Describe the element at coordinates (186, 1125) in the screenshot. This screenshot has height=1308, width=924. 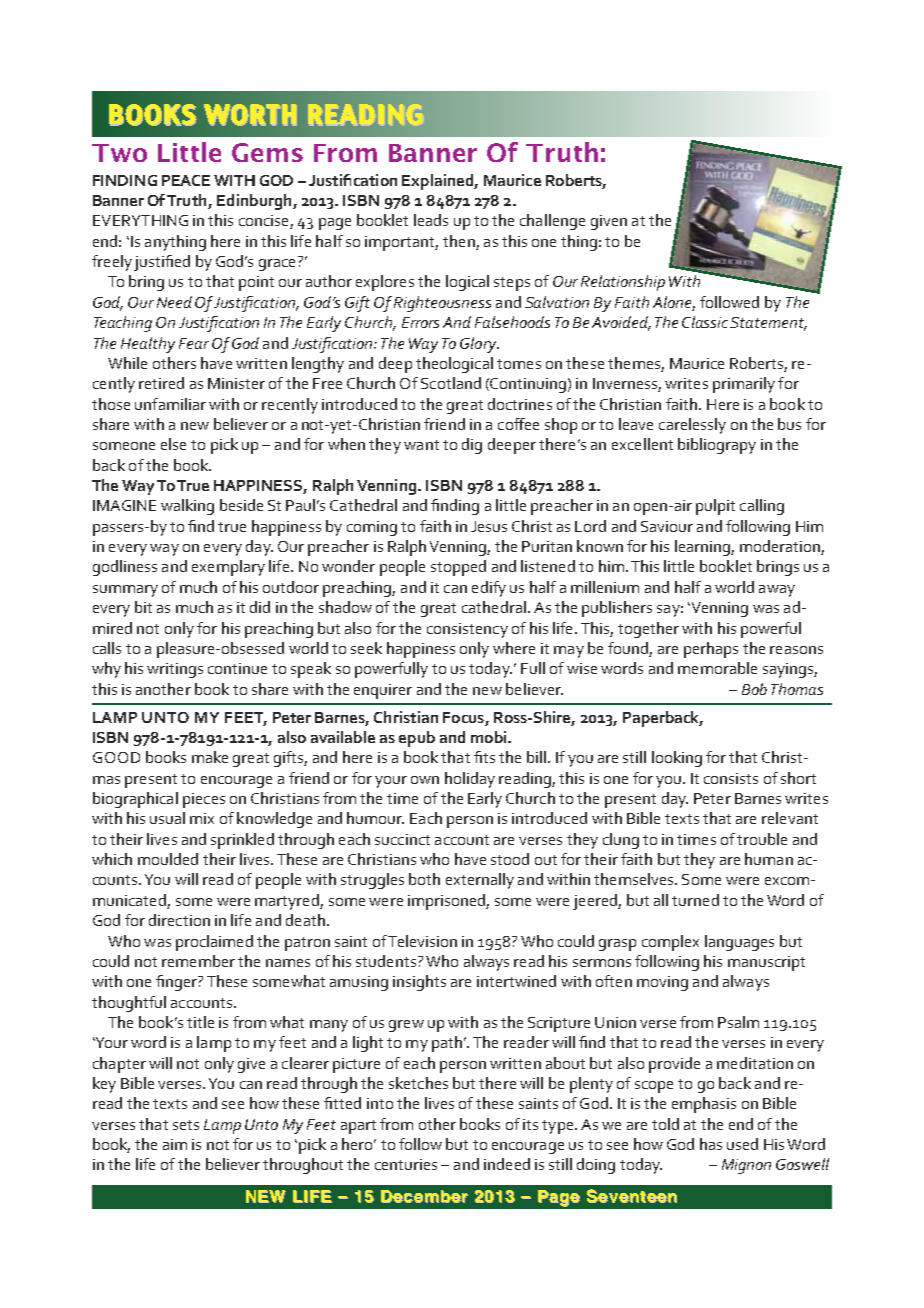
I see `sets` at that location.
